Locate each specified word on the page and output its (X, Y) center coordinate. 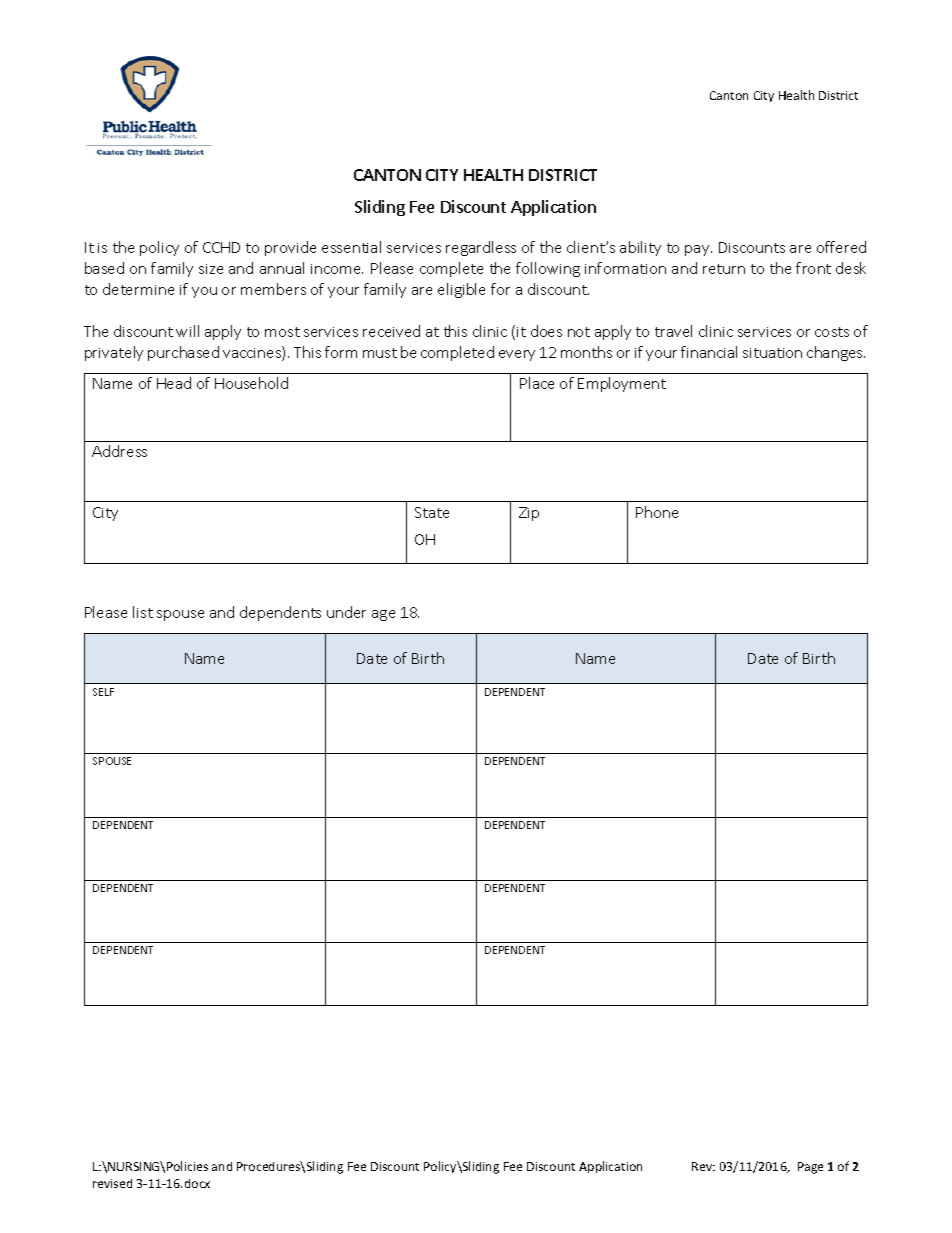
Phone (657, 512)
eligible (461, 290)
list (143, 612)
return (724, 269)
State (432, 512)
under (346, 612)
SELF (103, 692)
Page (810, 1168)
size (211, 269)
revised (112, 1183)
